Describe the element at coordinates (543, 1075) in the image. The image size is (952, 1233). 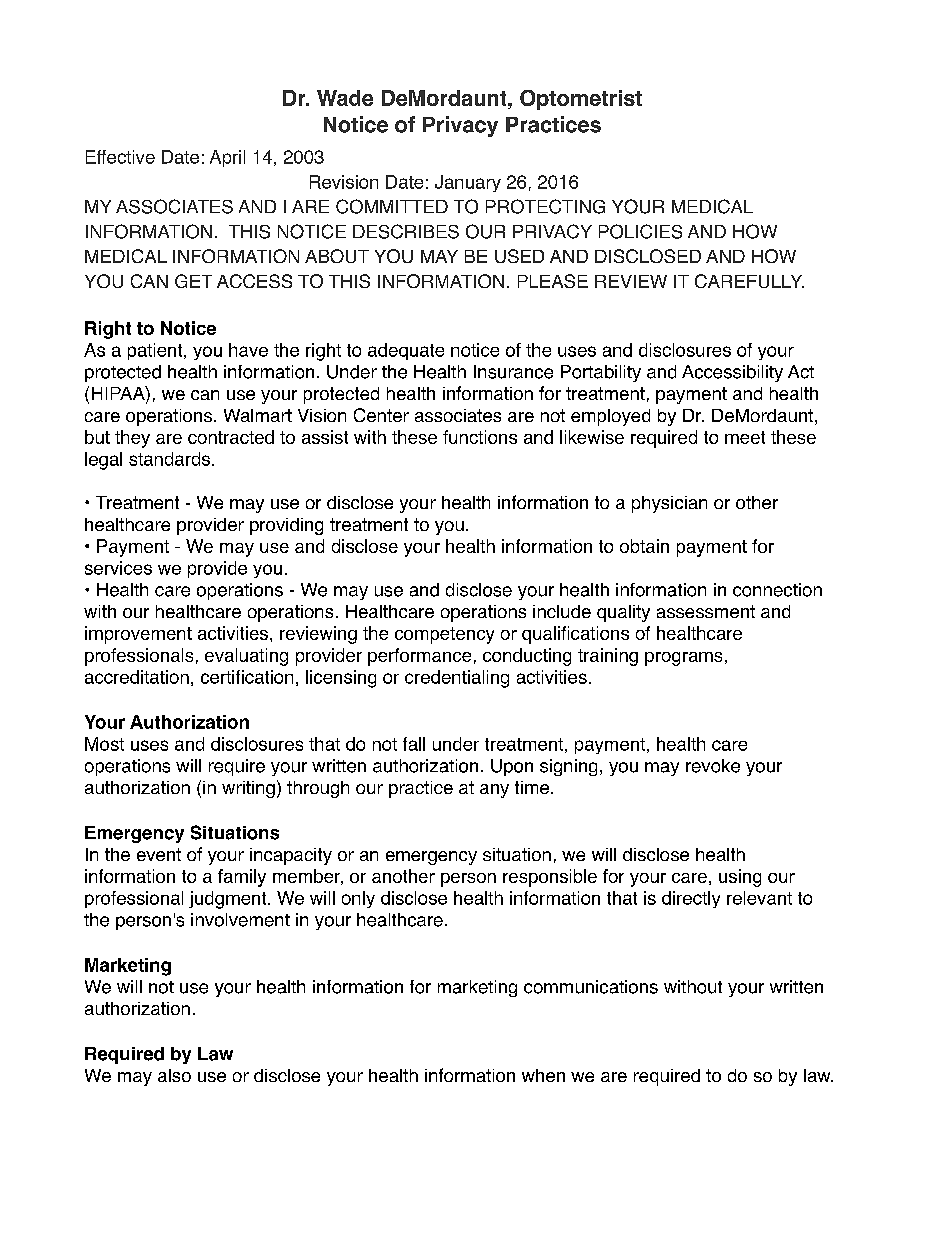
I see `when` at that location.
